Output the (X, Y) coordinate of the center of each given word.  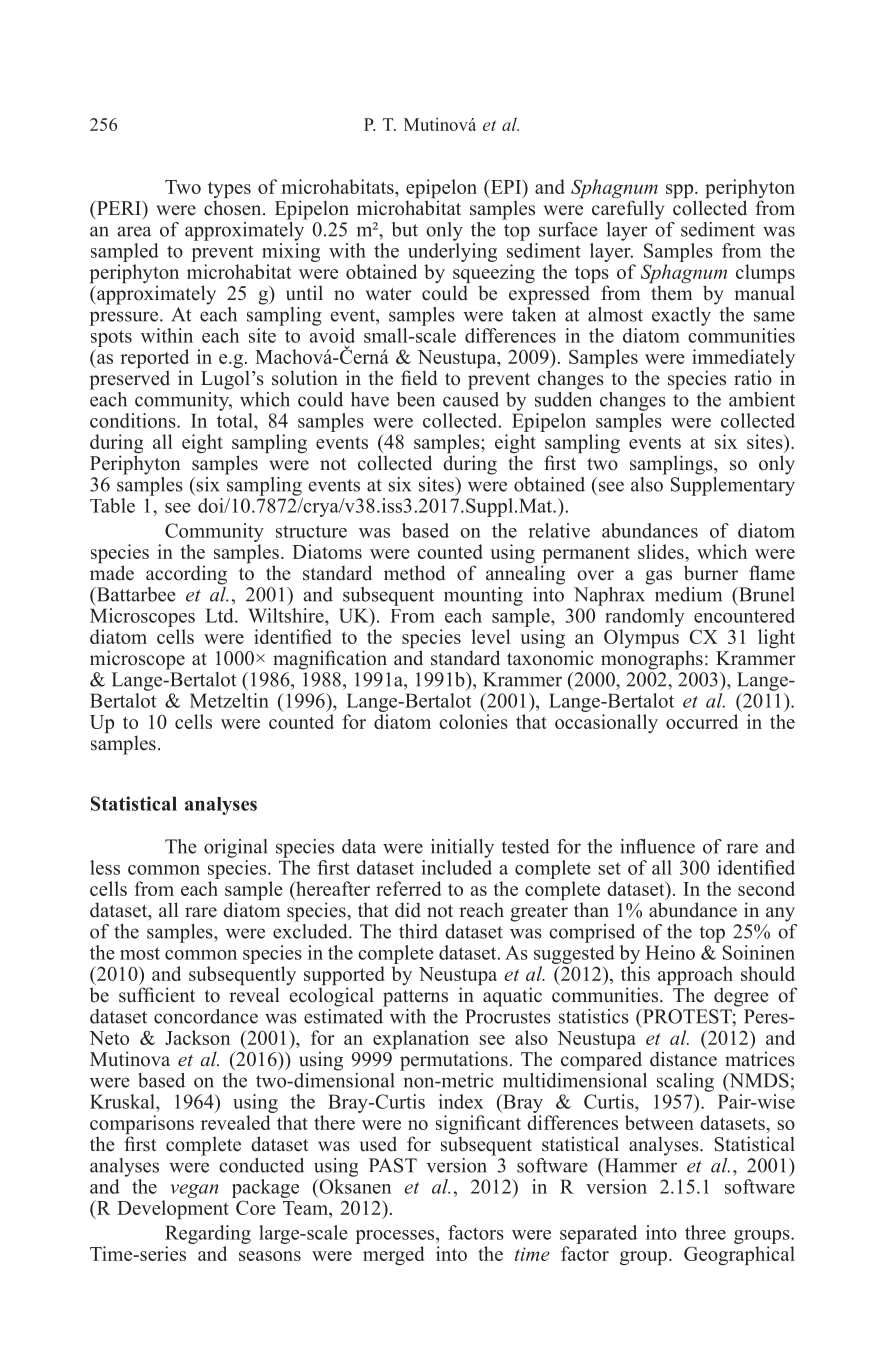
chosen (234, 208)
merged (394, 1255)
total (236, 420)
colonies (473, 721)
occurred (702, 721)
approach (695, 977)
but (405, 229)
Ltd (221, 615)
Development (173, 1209)
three (705, 1232)
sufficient (157, 995)
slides (662, 551)
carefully (628, 210)
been (416, 399)
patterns (415, 998)
